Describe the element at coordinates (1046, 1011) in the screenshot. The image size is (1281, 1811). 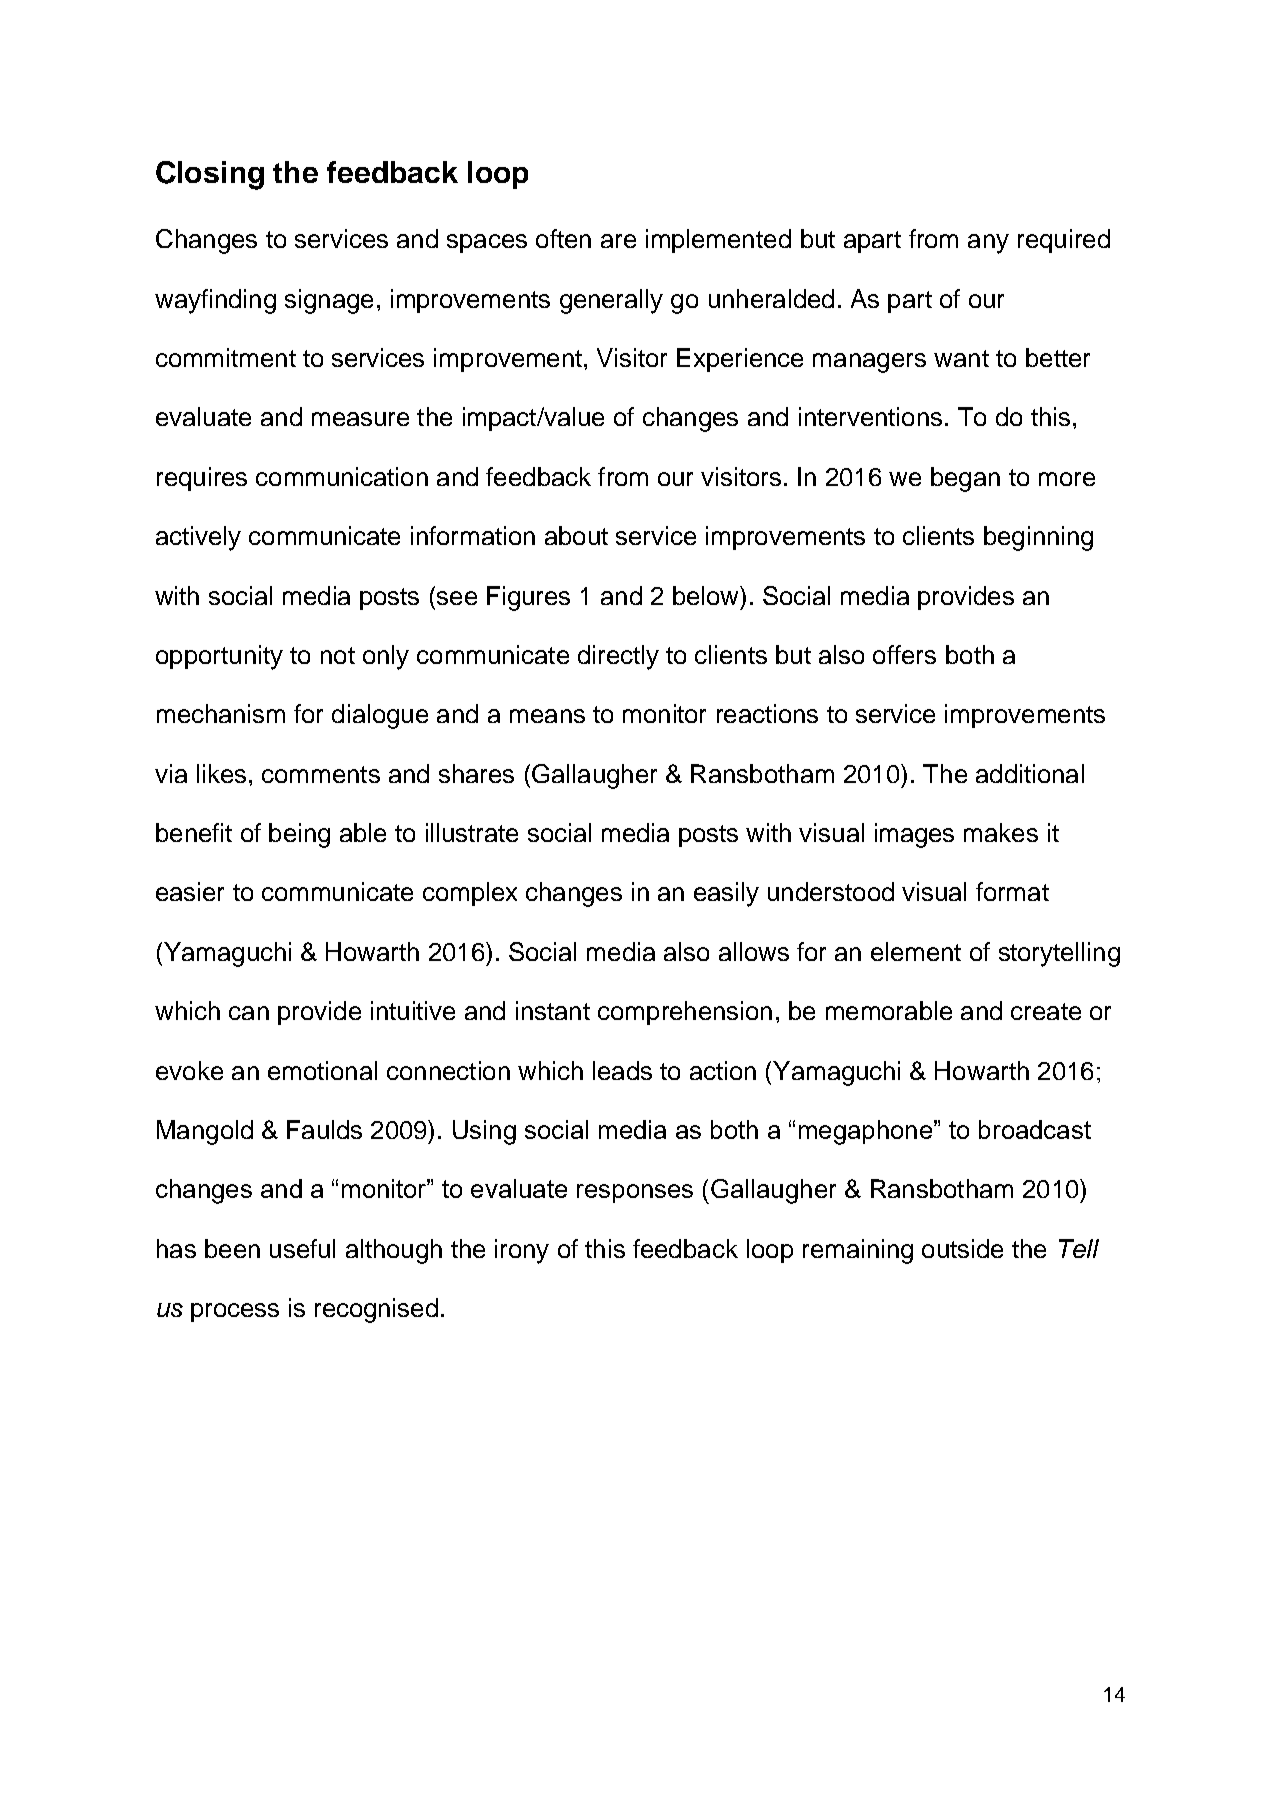
I see `create` at that location.
